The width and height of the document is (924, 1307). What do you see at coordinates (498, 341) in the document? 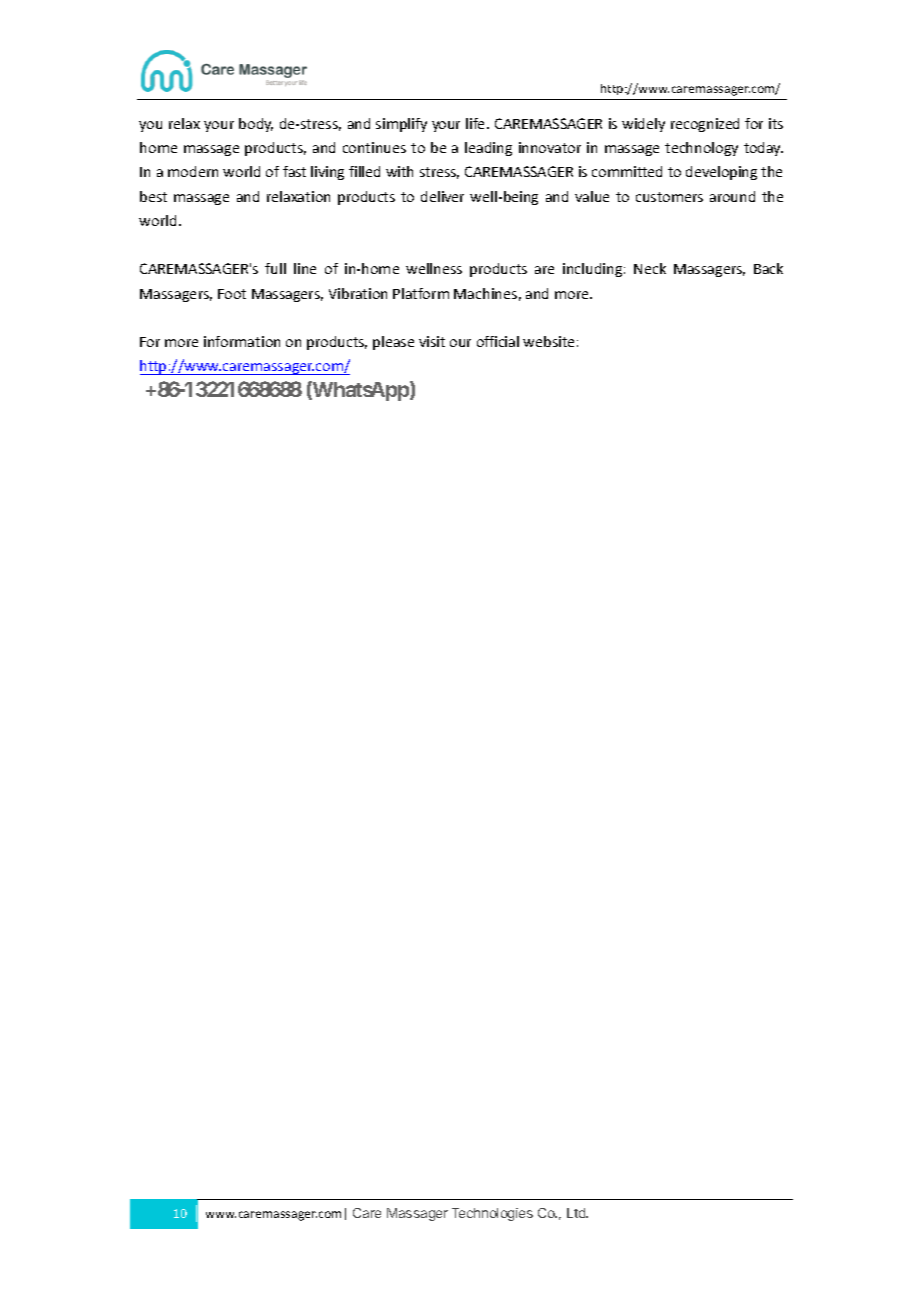
I see `official` at bounding box center [498, 341].
